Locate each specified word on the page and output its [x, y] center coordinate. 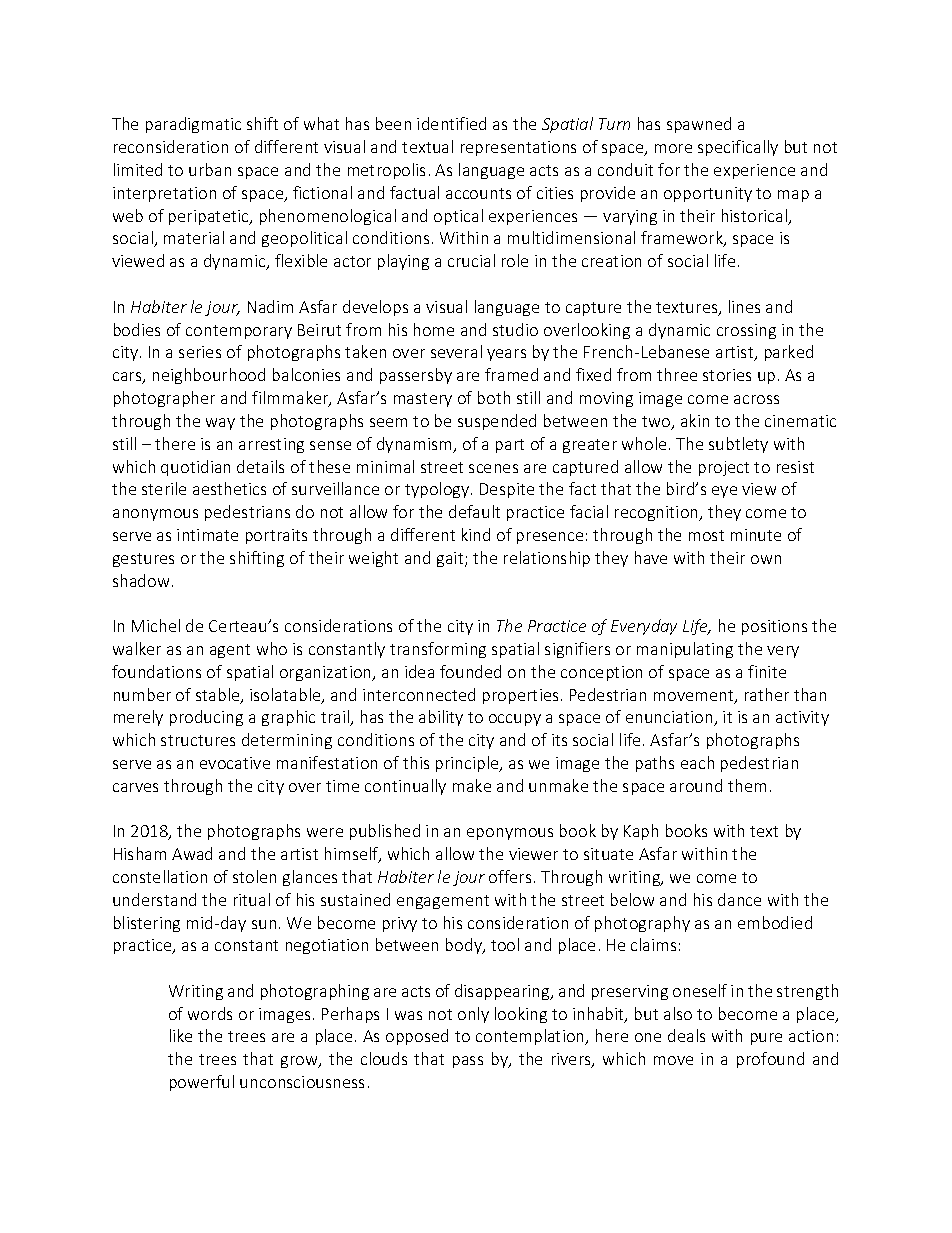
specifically [738, 148]
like [181, 1035]
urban [210, 169]
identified [451, 123]
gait [451, 559]
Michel [156, 625]
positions [774, 627]
